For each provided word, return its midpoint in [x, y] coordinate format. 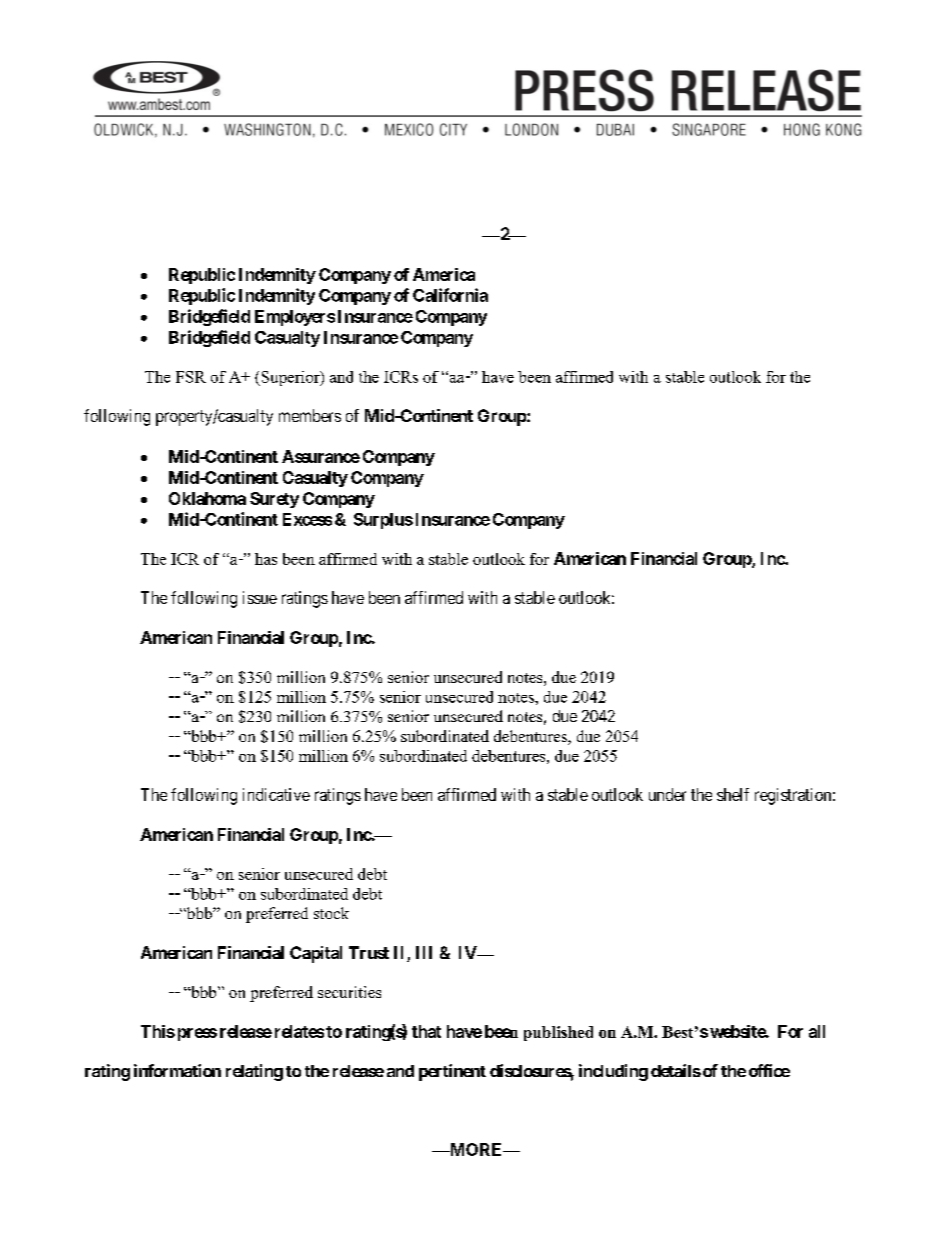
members [310, 415]
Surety [274, 500]
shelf [733, 794]
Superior [290, 378]
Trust [369, 952]
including [613, 1072]
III [424, 952]
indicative [276, 794]
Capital [316, 954]
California [450, 295]
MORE [476, 1149]
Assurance [321, 456]
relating [254, 1072]
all [817, 1031]
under [667, 794]
